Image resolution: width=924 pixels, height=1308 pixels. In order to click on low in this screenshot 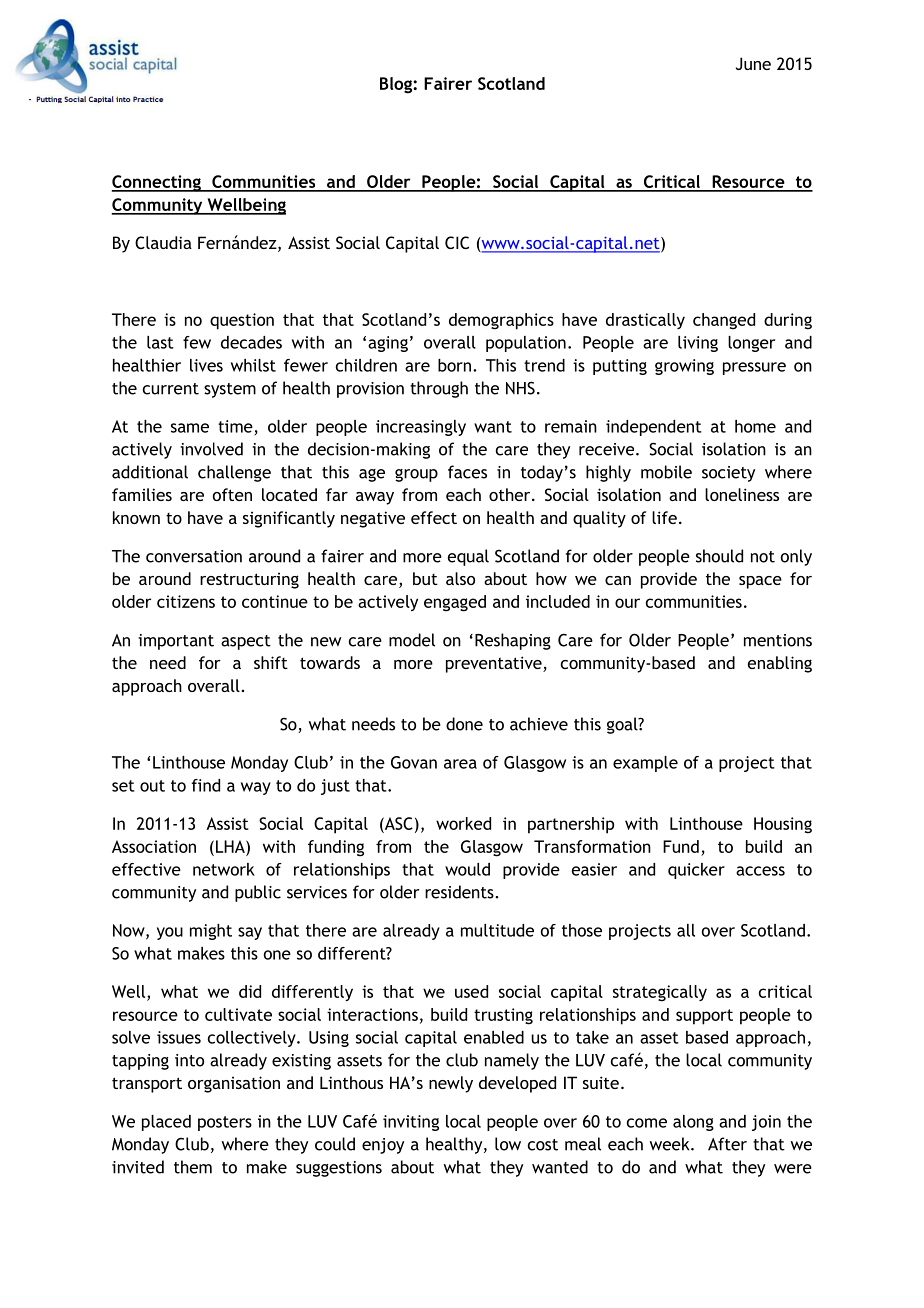, I will do `click(508, 1144)`.
